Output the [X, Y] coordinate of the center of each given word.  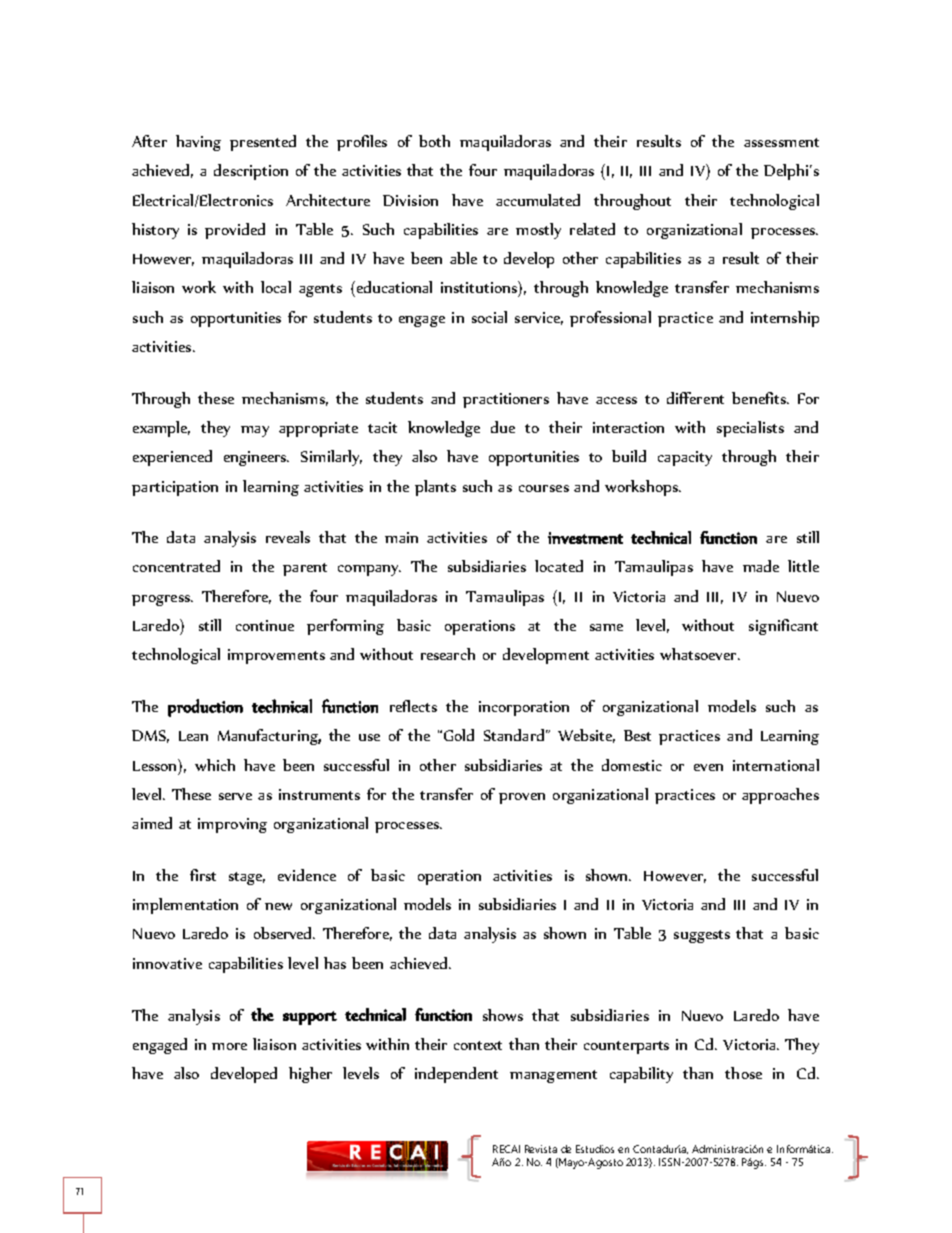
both [434, 141]
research [448, 654]
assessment [781, 142]
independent [456, 1075]
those [743, 1073]
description [251, 172]
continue [265, 625]
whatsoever [699, 654]
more [229, 1046]
